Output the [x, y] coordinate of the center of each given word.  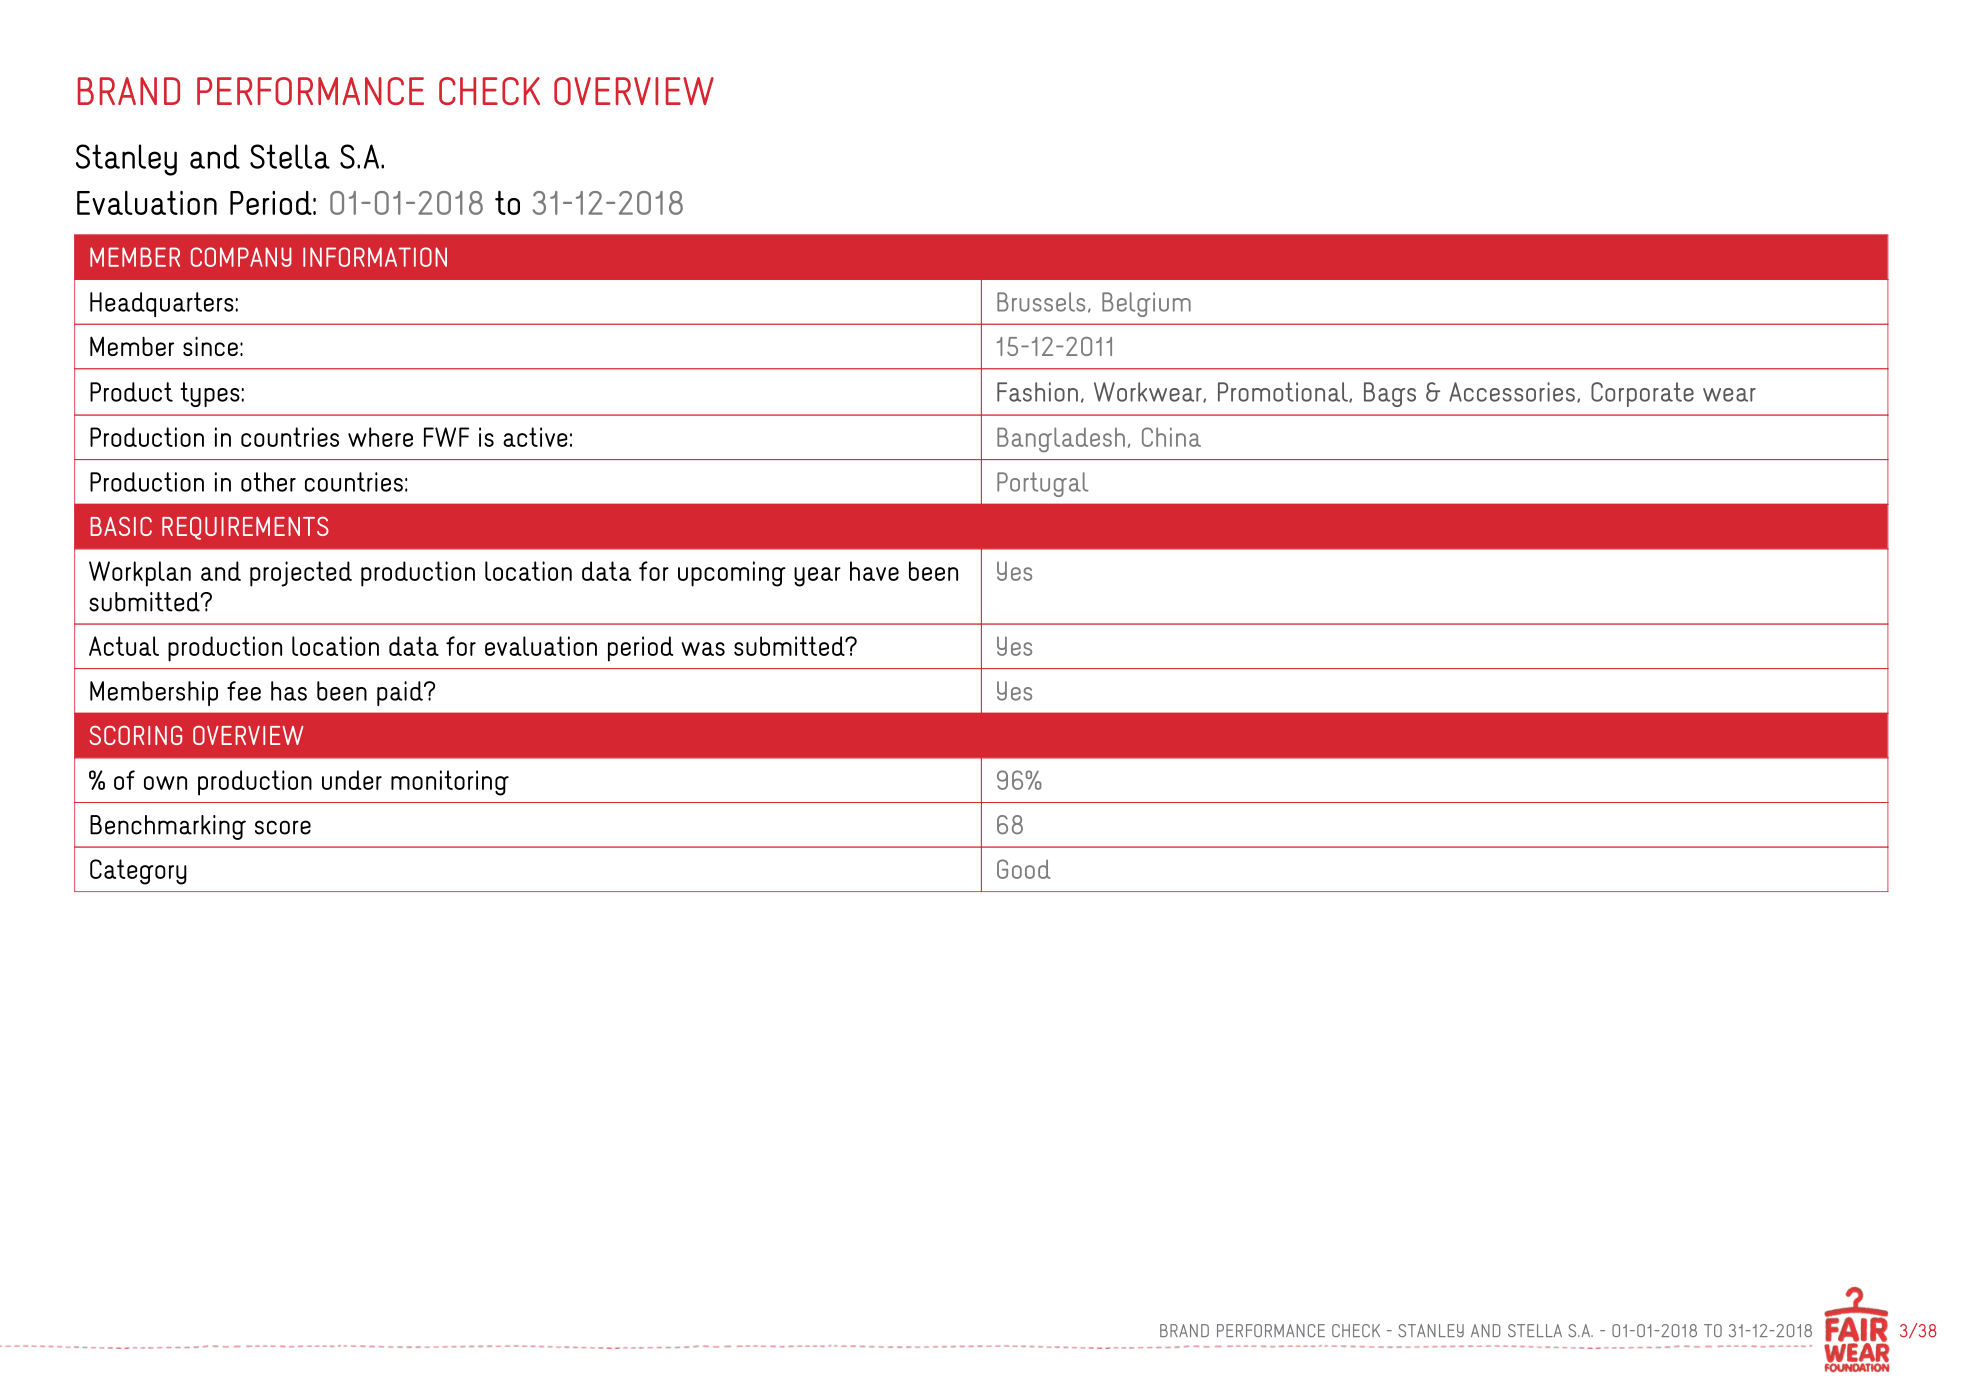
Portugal [1043, 484]
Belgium [1146, 304]
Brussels [1041, 302]
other [268, 482]
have [874, 571]
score [283, 827]
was [703, 649]
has [289, 691]
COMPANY [241, 257]
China [1171, 437]
